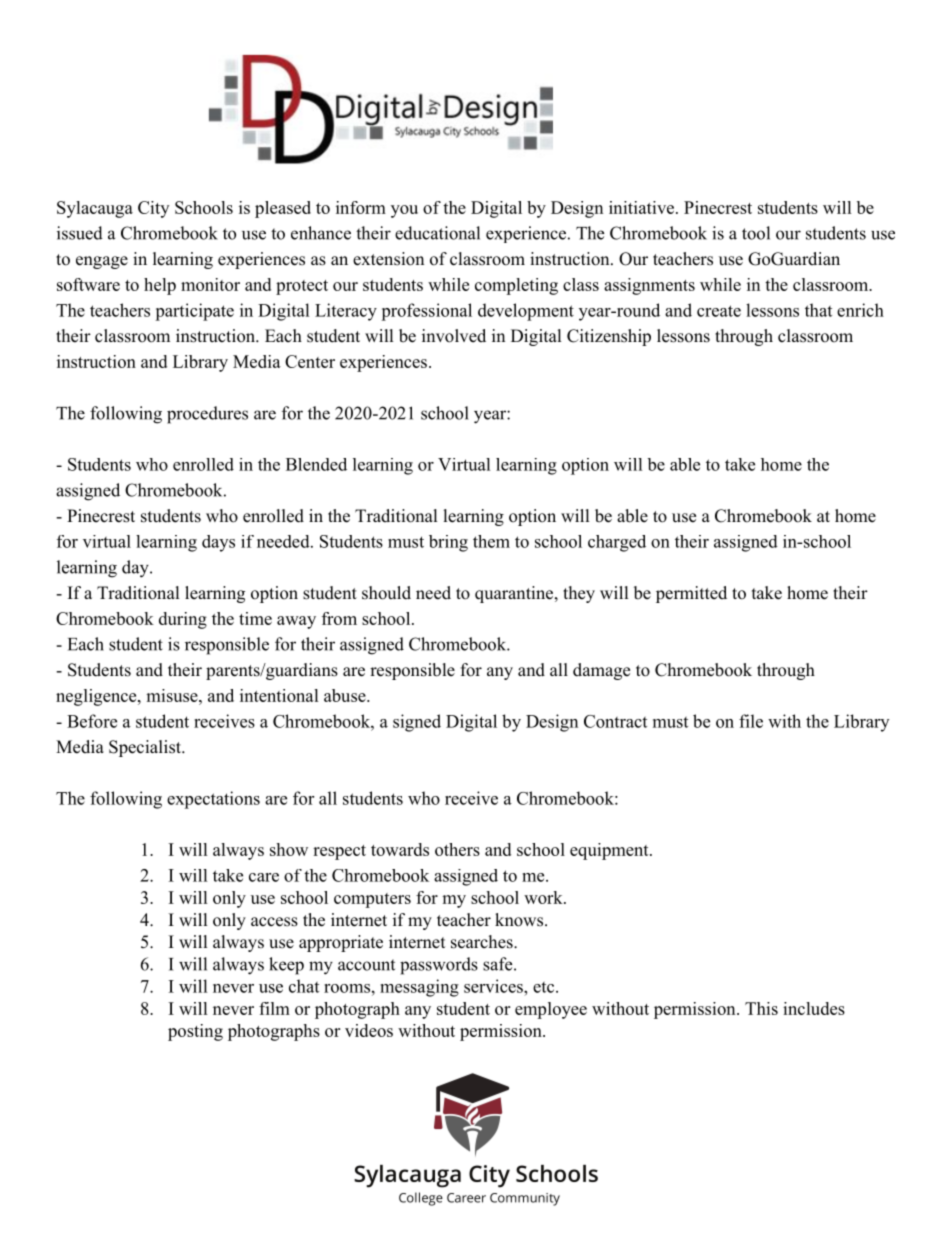 The height and width of the page is (1233, 952). What do you see at coordinates (153, 209) in the page?
I see `City` at bounding box center [153, 209].
